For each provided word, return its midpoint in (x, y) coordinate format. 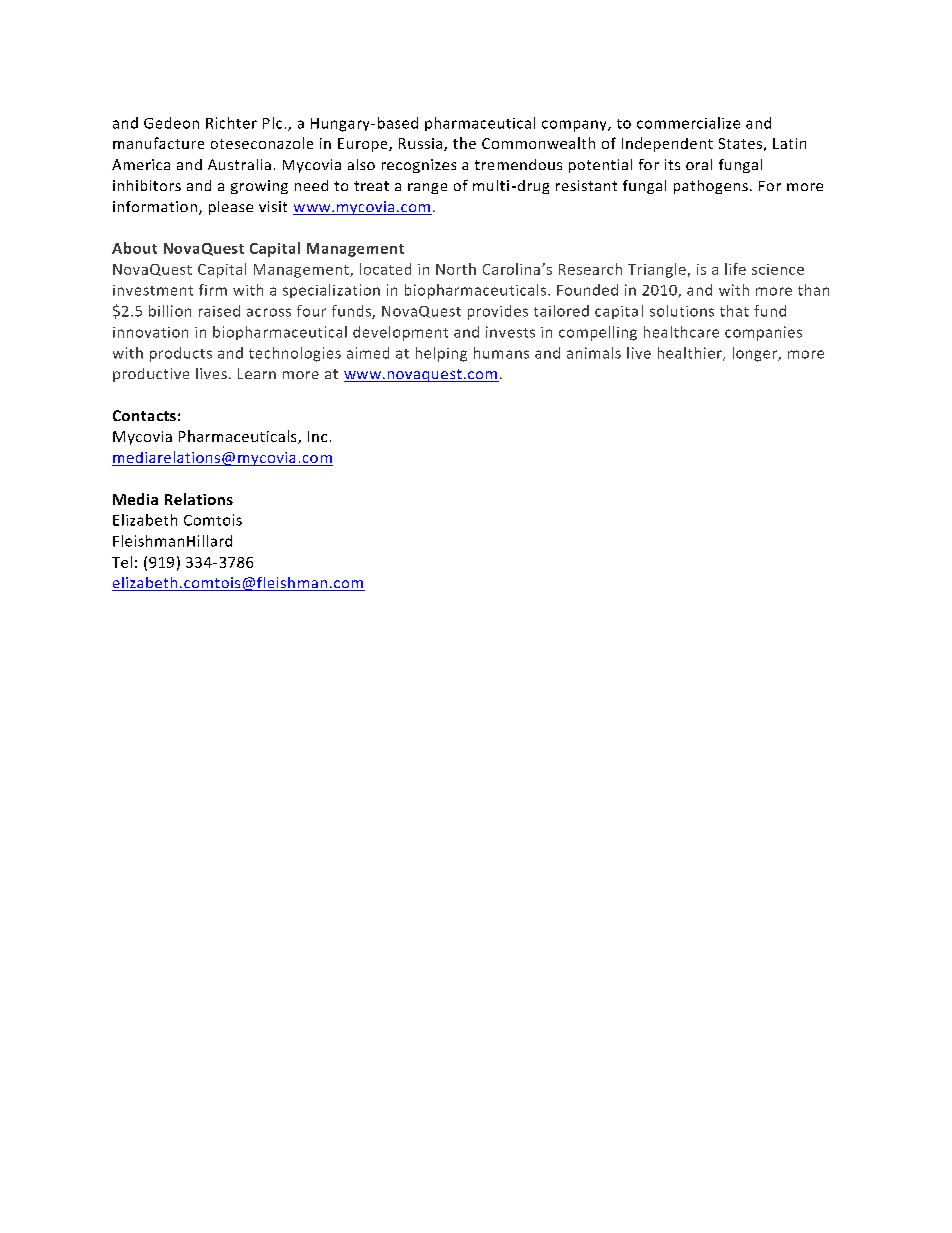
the (464, 143)
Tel (122, 562)
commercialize (688, 123)
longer (756, 354)
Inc (317, 436)
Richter (231, 123)
